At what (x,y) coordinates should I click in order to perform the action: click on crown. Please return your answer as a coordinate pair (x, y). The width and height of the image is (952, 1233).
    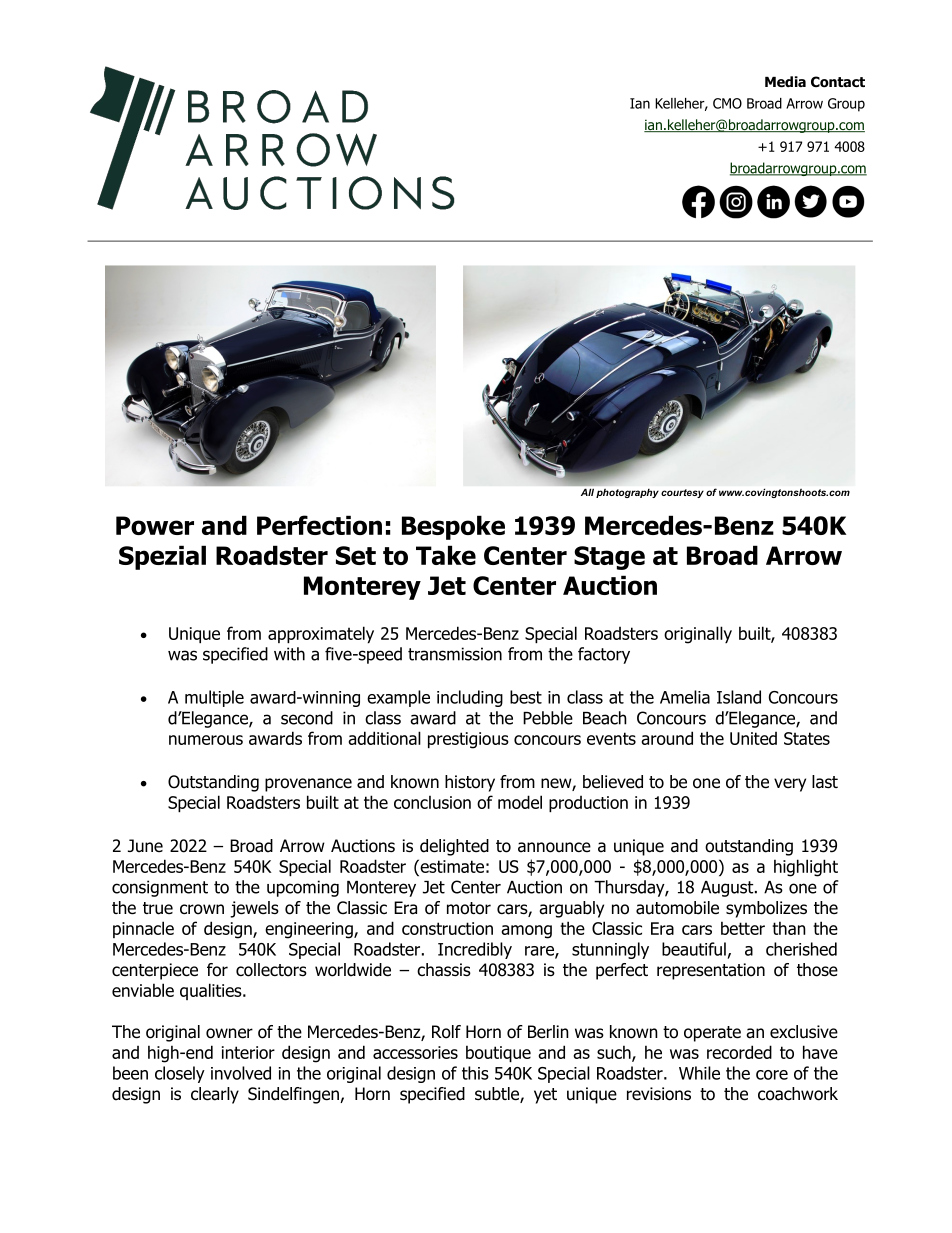
    Looking at the image, I should click on (202, 909).
